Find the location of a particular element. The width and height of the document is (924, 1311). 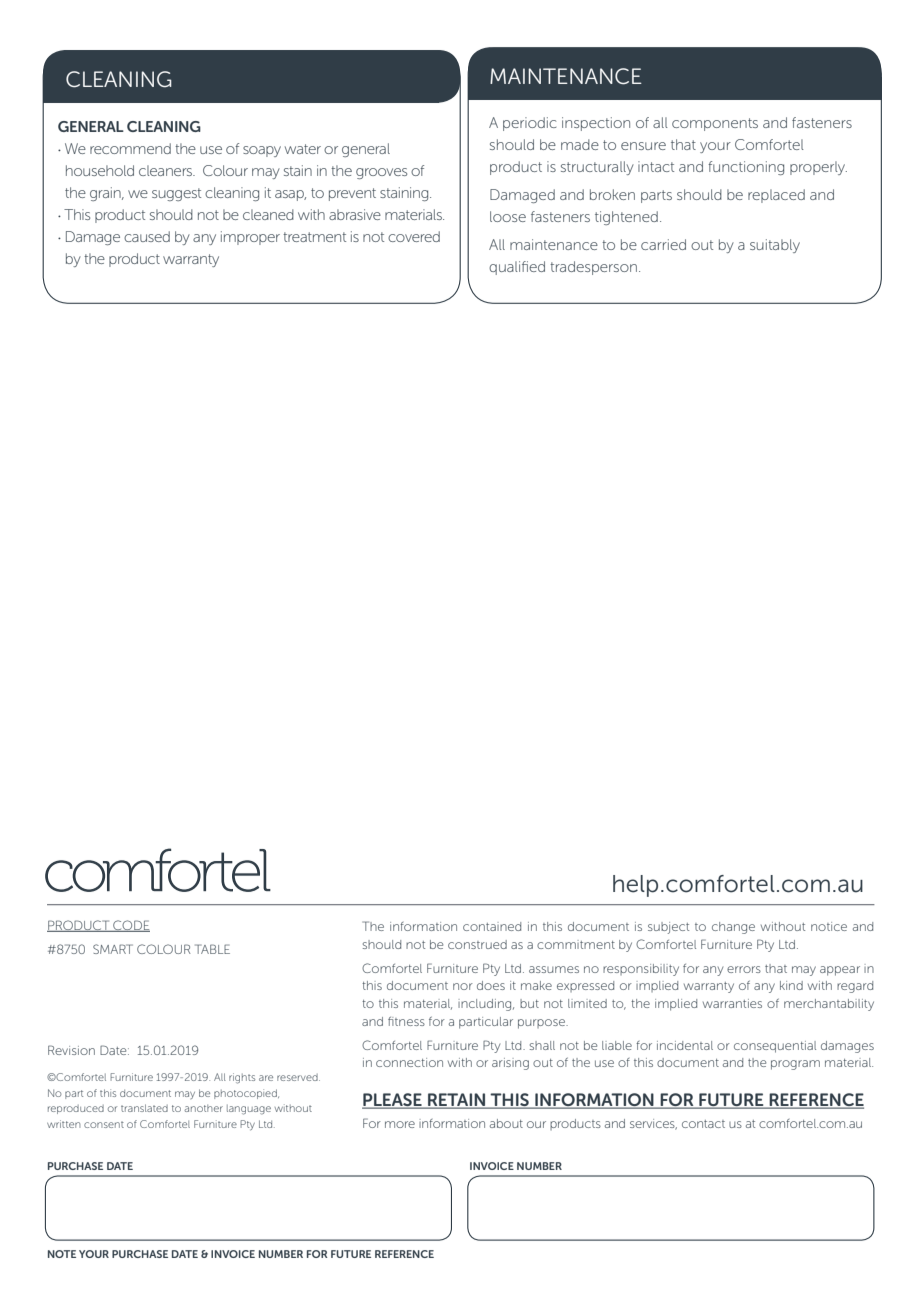

change is located at coordinates (733, 928).
